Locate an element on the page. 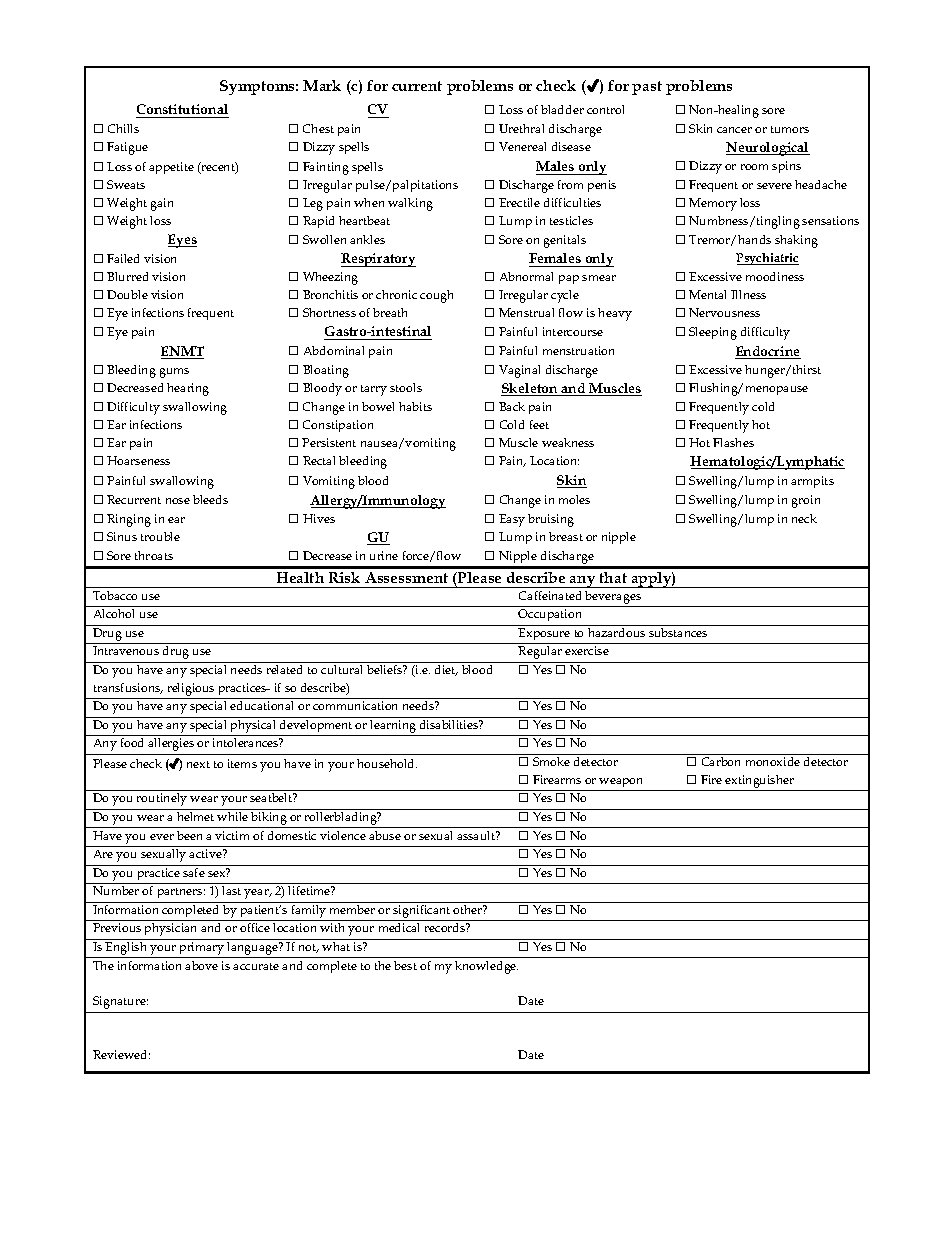 The height and width of the page is (1233, 952). neck is located at coordinates (804, 518).
